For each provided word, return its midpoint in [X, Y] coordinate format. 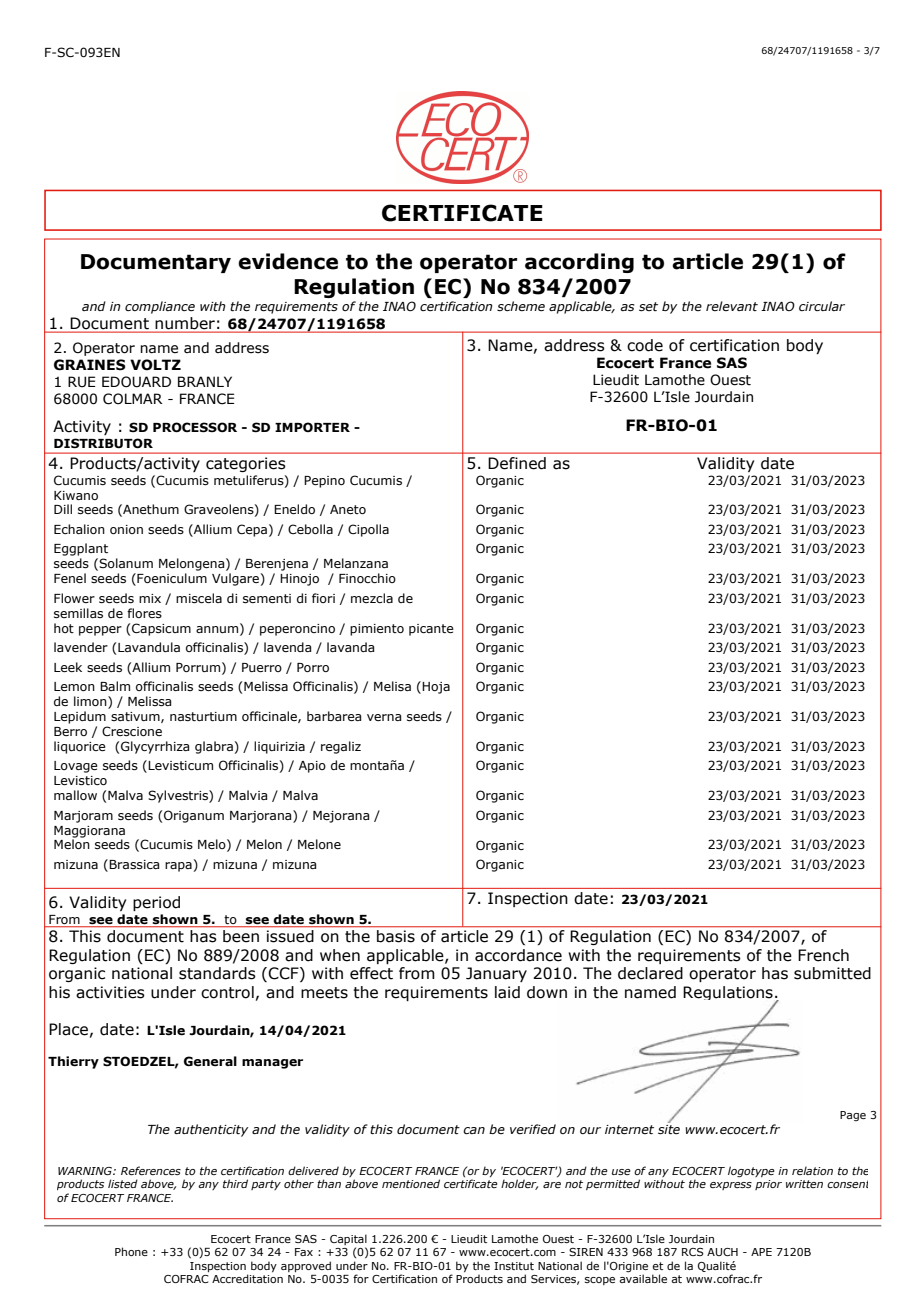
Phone [131, 1251]
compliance [160, 307]
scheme [521, 306]
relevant [732, 306]
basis [396, 936]
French [823, 955]
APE [761, 1252]
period [156, 903]
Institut [514, 1266]
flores [144, 613]
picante [431, 630]
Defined [517, 463]
